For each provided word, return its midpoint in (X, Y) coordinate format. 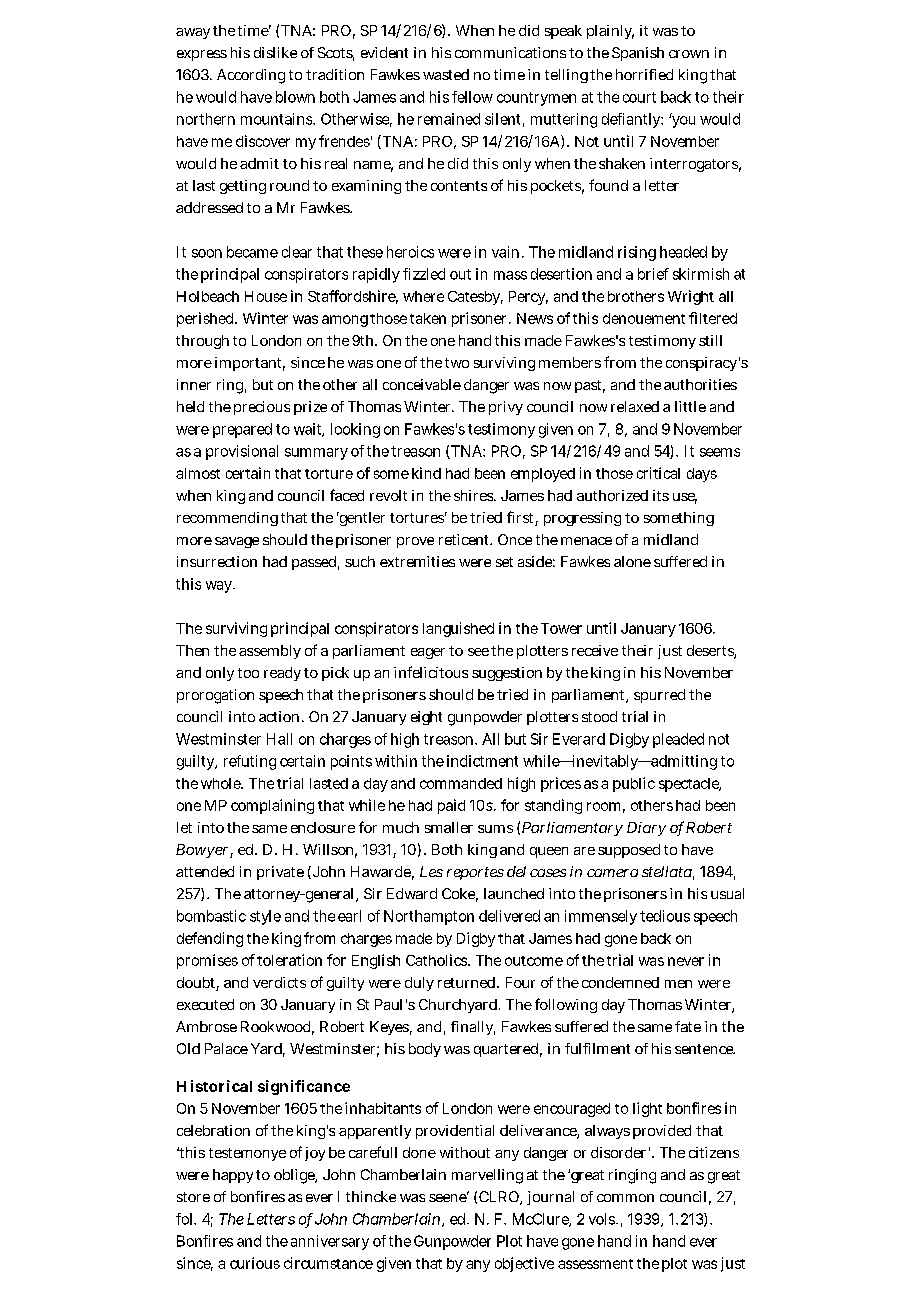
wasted (446, 74)
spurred (659, 696)
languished (458, 629)
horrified (644, 74)
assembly (270, 652)
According (251, 76)
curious (255, 1263)
